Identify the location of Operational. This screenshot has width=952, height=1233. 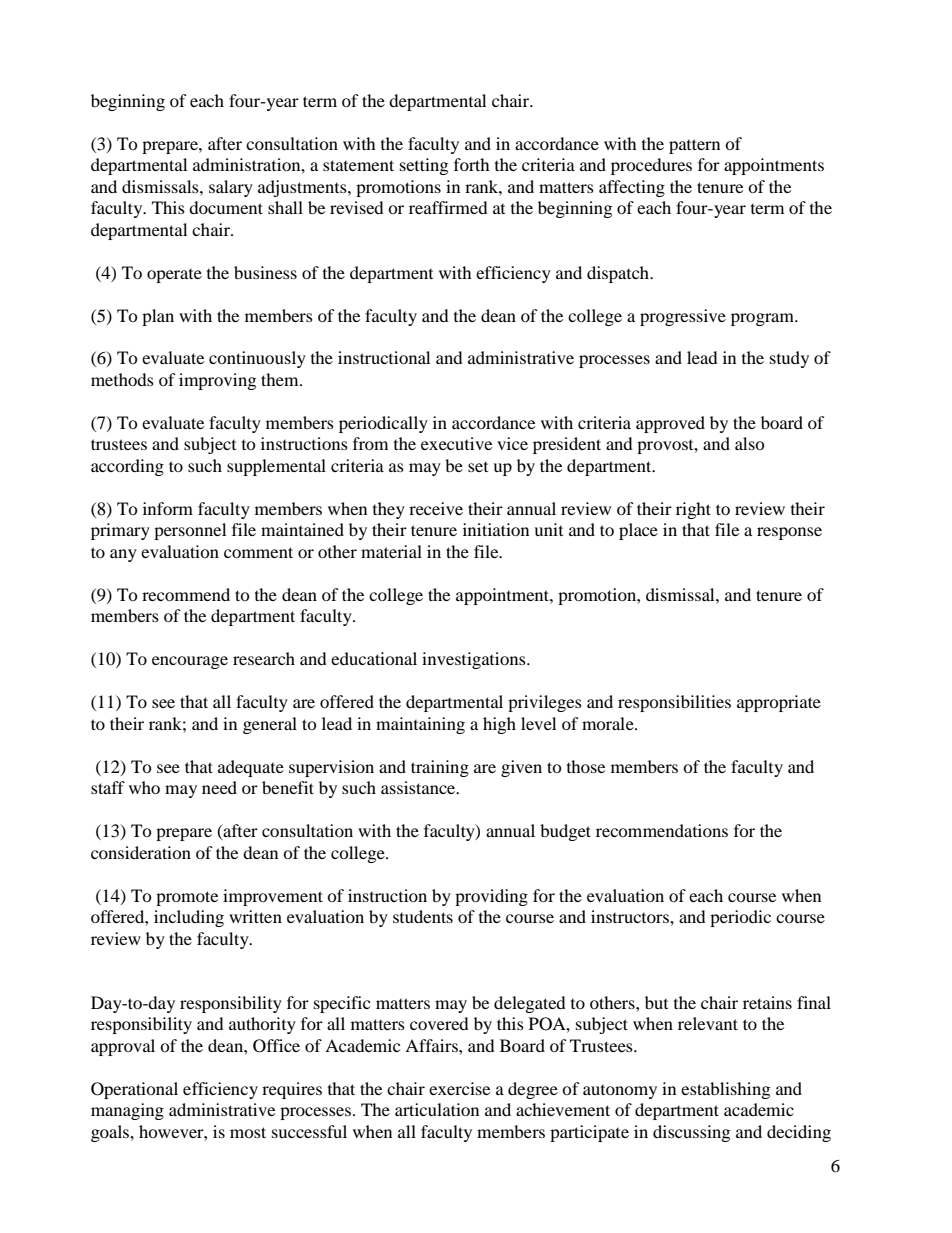
(134, 1090).
